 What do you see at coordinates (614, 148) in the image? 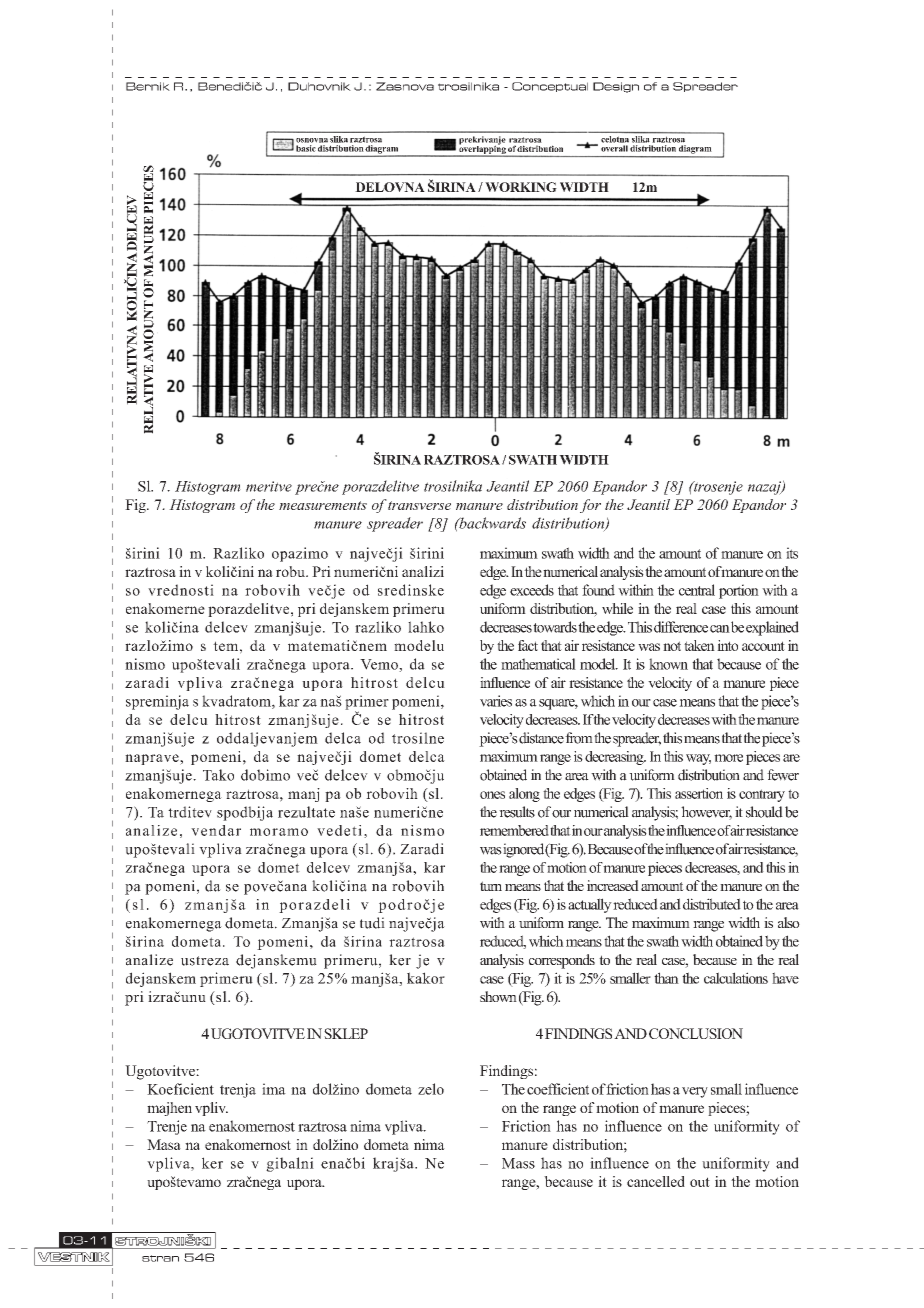
I see `overall` at bounding box center [614, 148].
